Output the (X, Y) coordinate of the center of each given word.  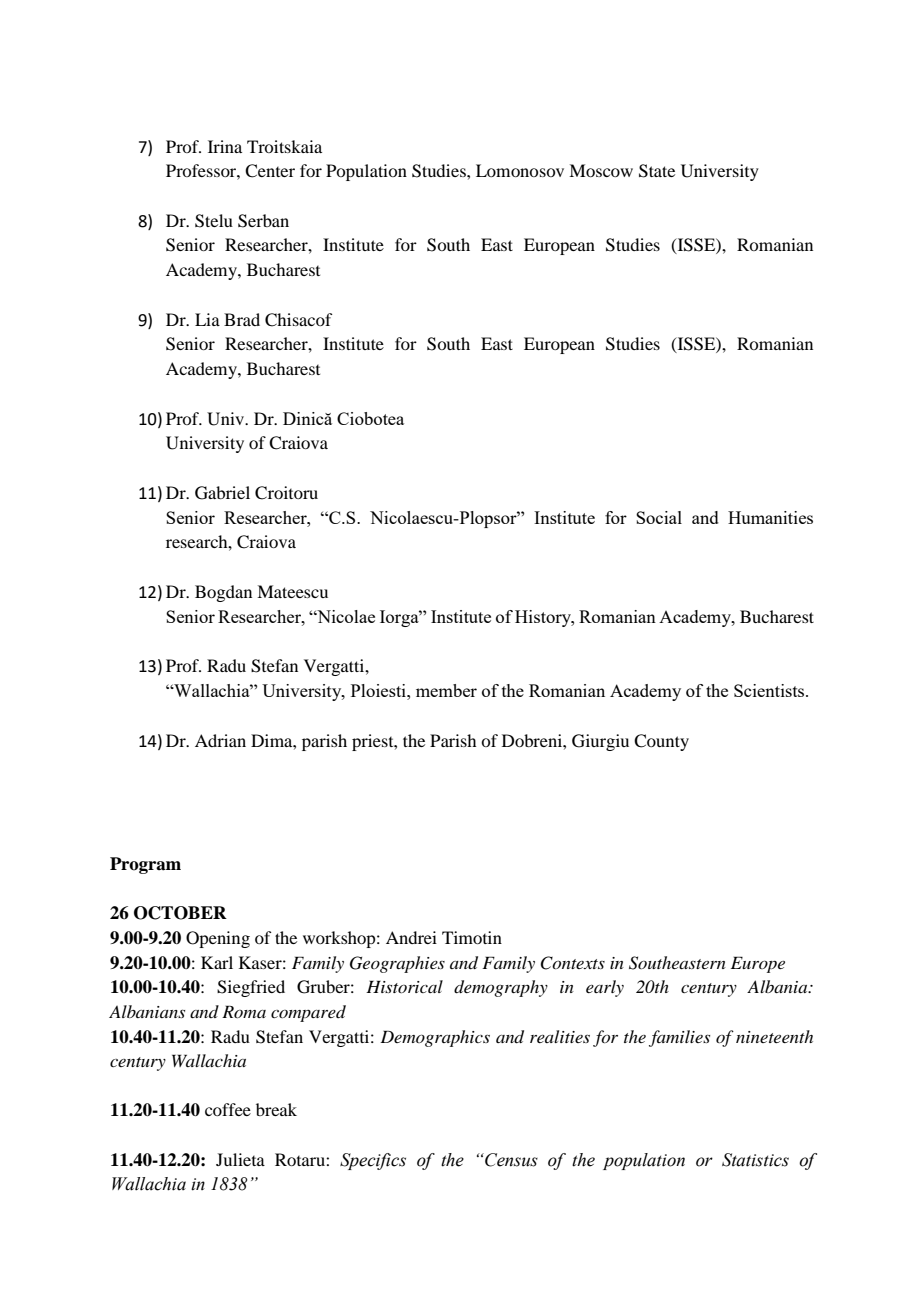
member (446, 690)
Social (659, 517)
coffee (228, 1109)
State (657, 171)
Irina (225, 146)
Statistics (755, 1160)
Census (510, 1160)
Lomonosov (520, 170)
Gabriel (222, 493)
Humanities (770, 517)
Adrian (220, 740)
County (661, 742)
